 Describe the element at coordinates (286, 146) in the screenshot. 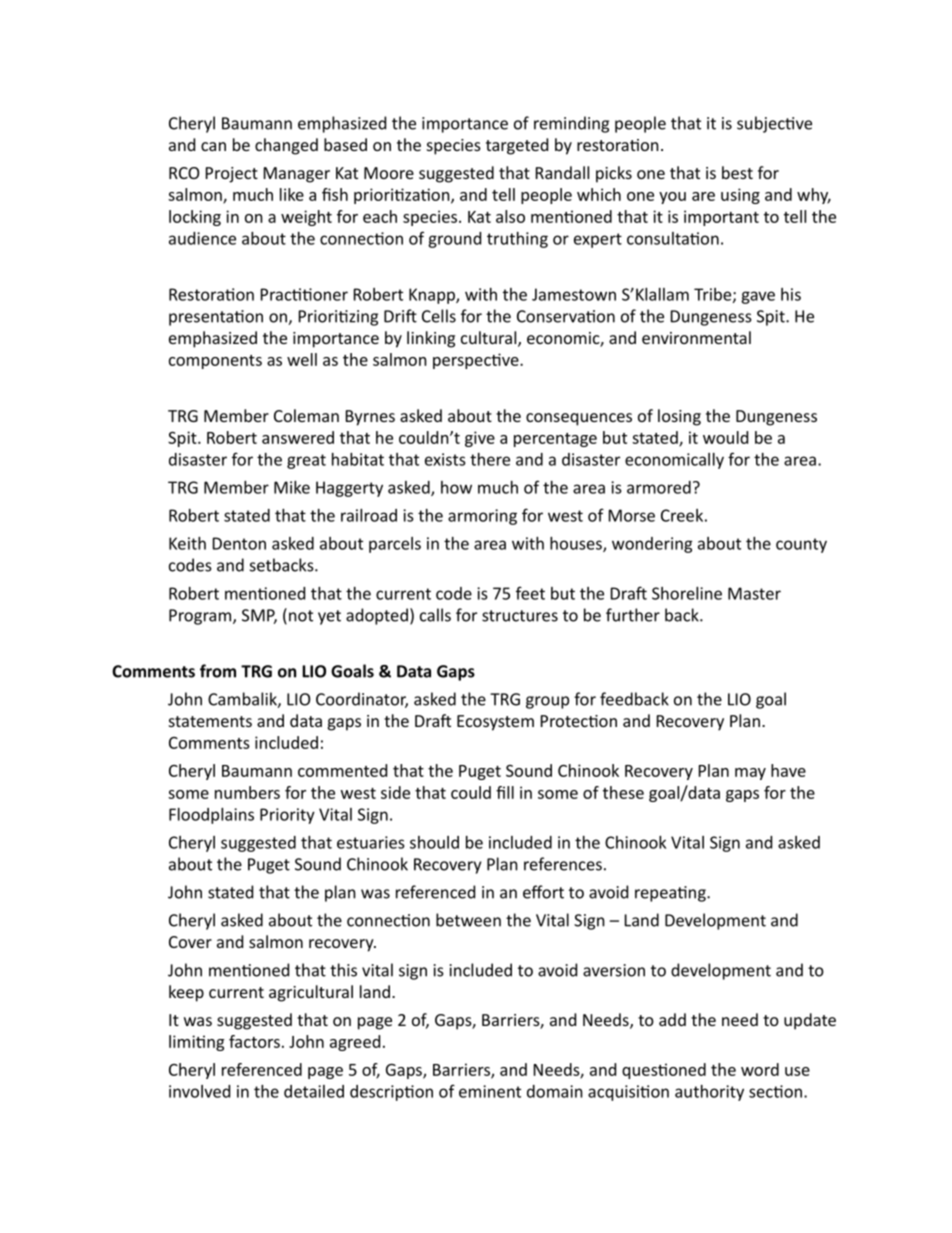

I see `changed` at that location.
